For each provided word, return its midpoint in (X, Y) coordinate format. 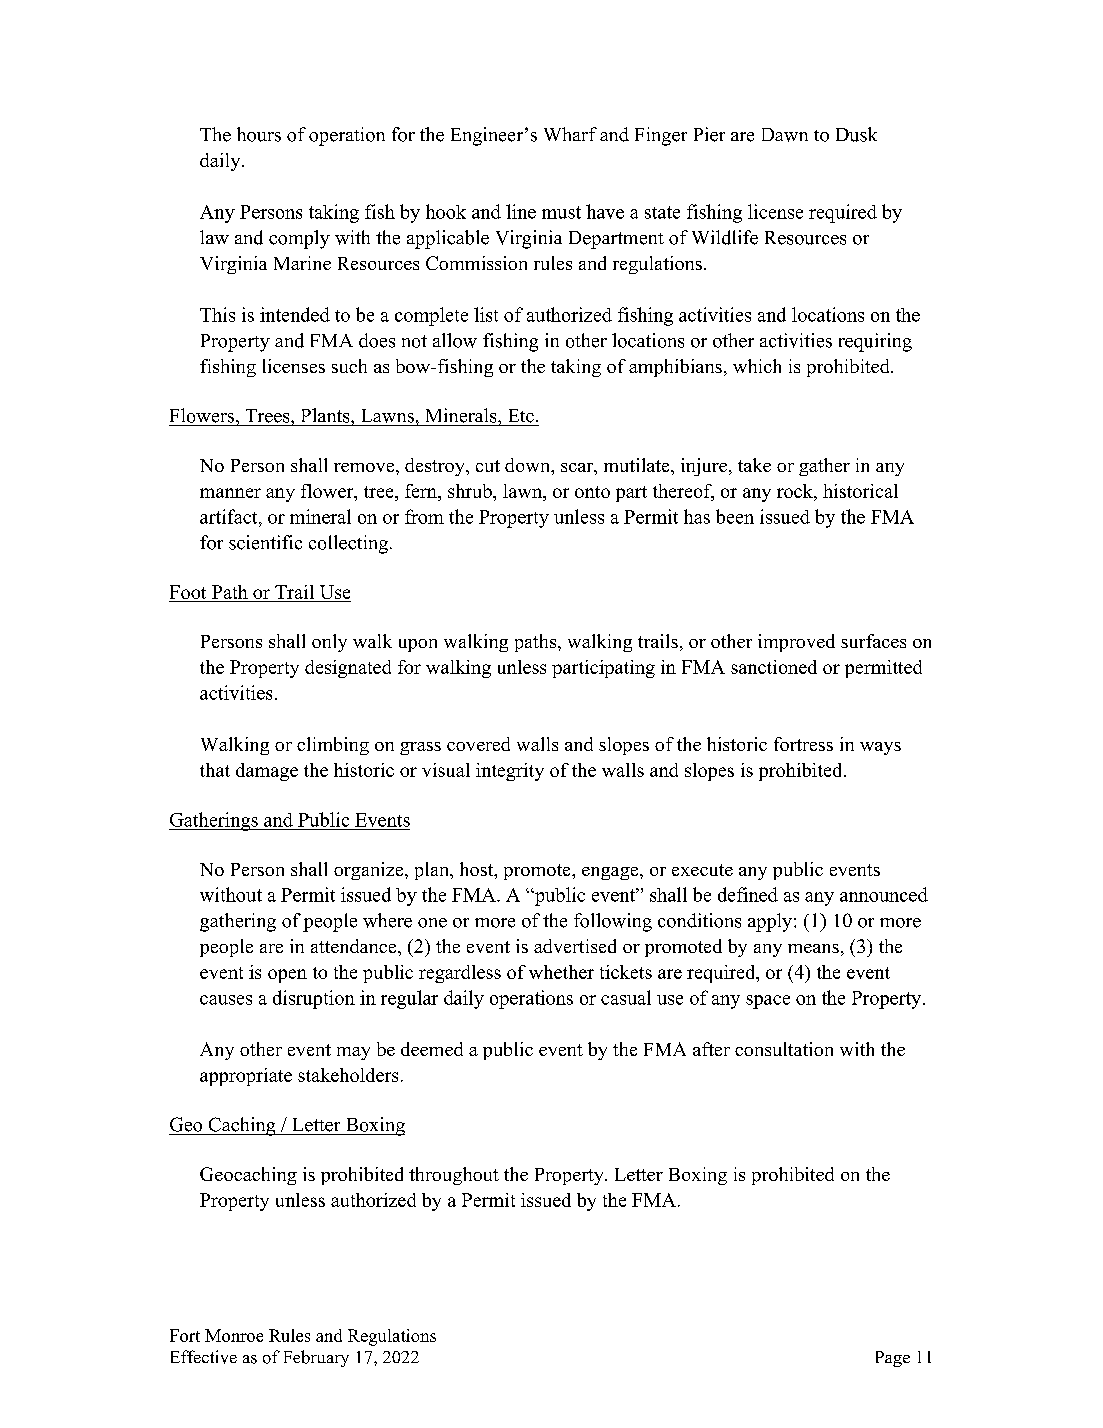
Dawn (785, 135)
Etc (521, 416)
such (349, 366)
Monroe (234, 1335)
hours (259, 134)
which (757, 366)
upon (418, 645)
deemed (432, 1049)
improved (796, 643)
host (478, 870)
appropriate (246, 1077)
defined (748, 894)
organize (370, 871)
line (521, 211)
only (329, 643)
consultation (784, 1049)
